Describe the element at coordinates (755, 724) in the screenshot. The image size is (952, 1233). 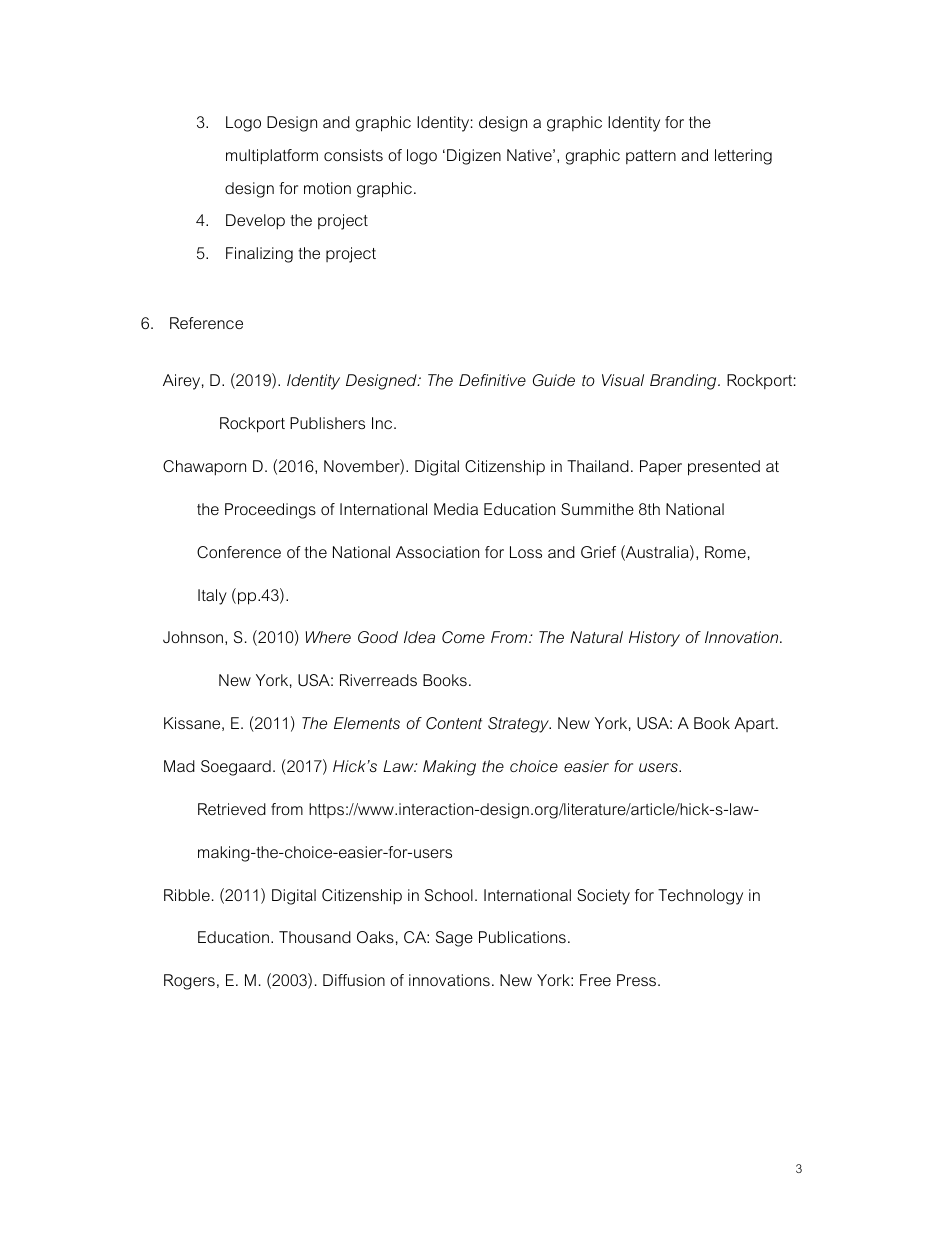
I see `Apart` at that location.
